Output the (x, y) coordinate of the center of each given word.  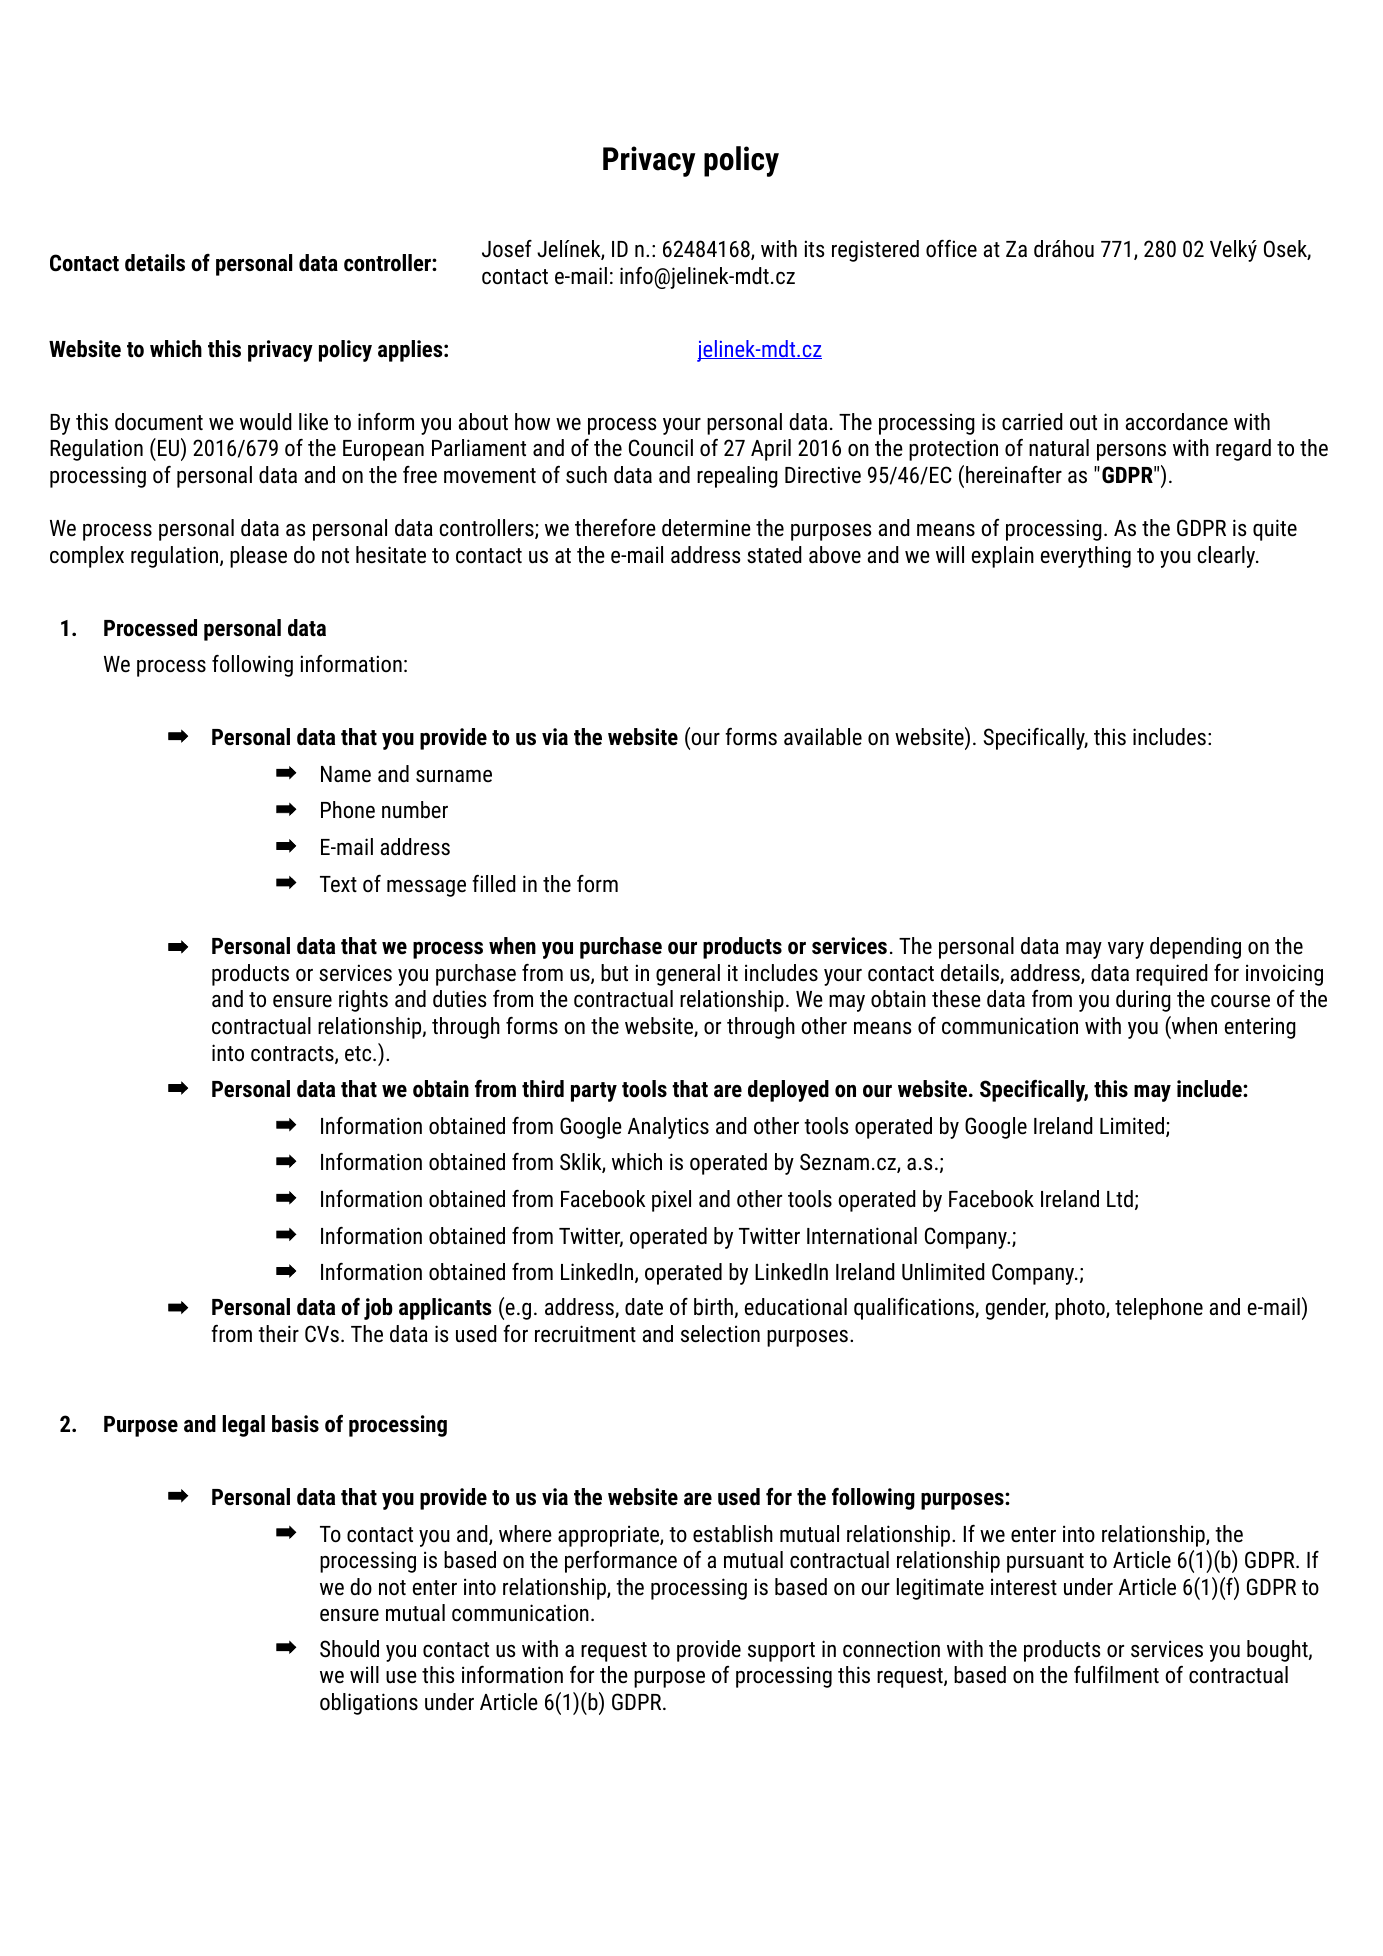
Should (349, 1649)
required (1172, 975)
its (814, 248)
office (951, 249)
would (266, 422)
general (688, 975)
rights (363, 1001)
